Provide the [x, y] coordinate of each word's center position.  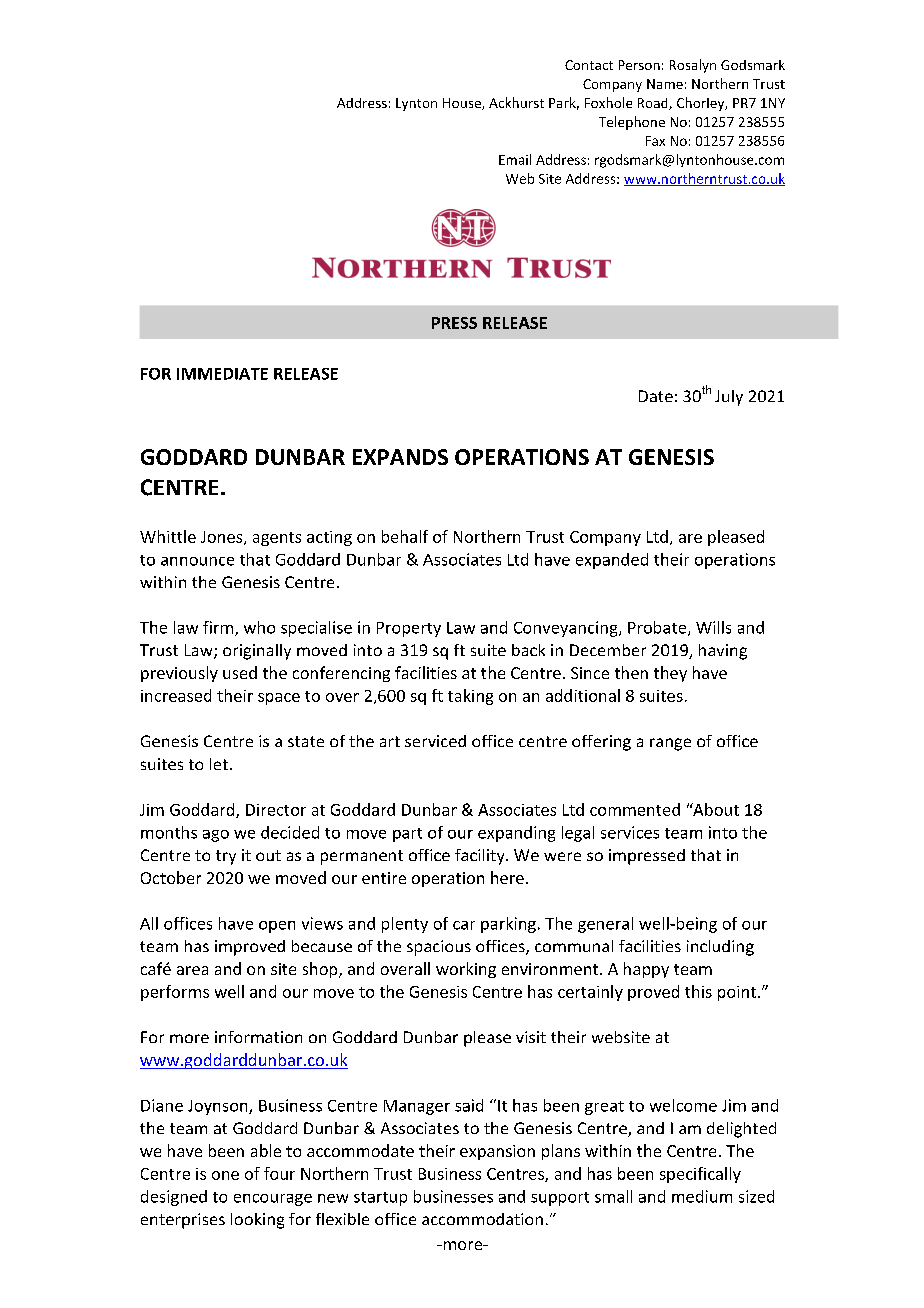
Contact [589, 65]
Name [665, 84]
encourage [273, 1200]
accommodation [482, 1219]
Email [515, 159]
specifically [700, 1175]
